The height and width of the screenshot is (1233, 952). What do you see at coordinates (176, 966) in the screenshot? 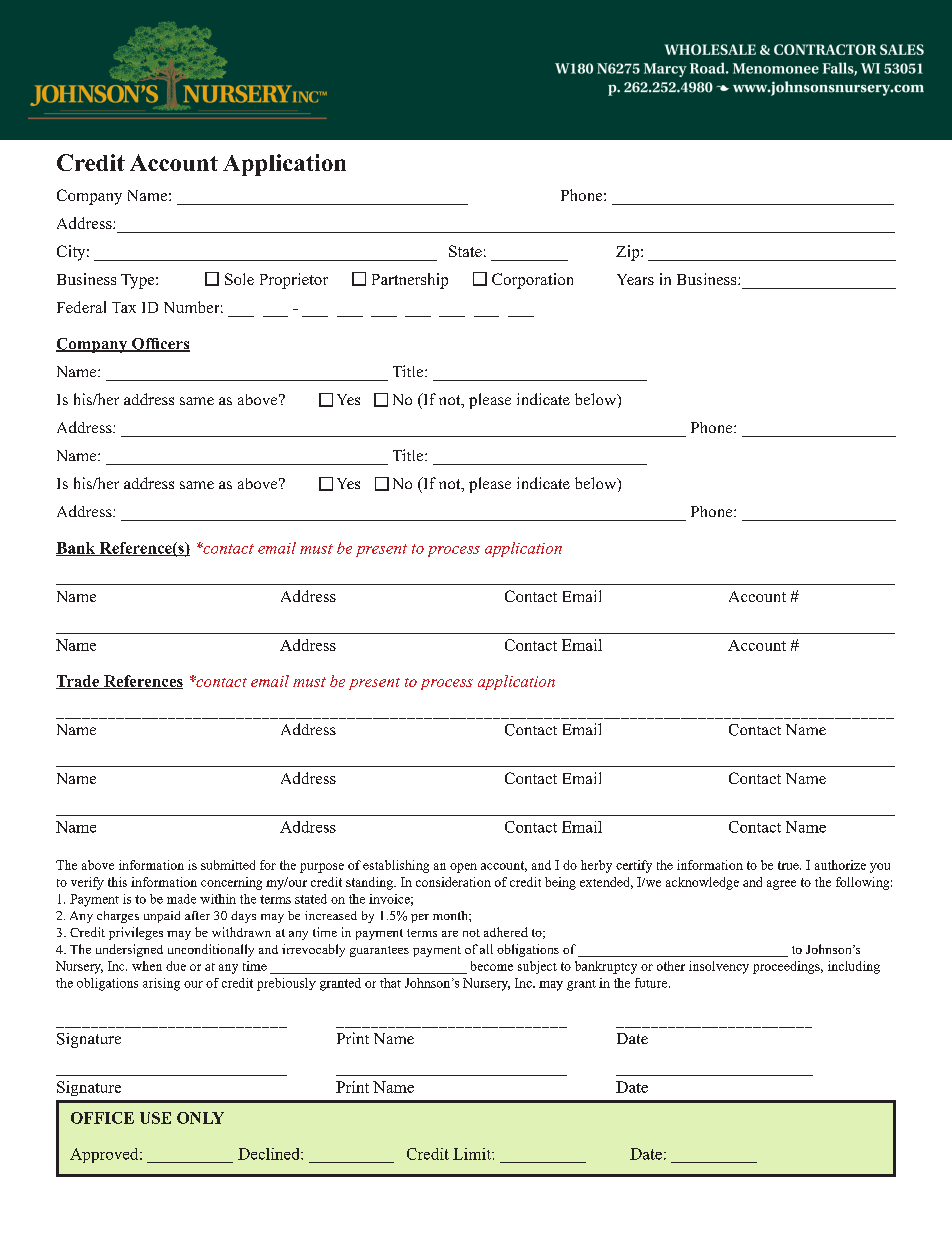
I see `due` at bounding box center [176, 966].
